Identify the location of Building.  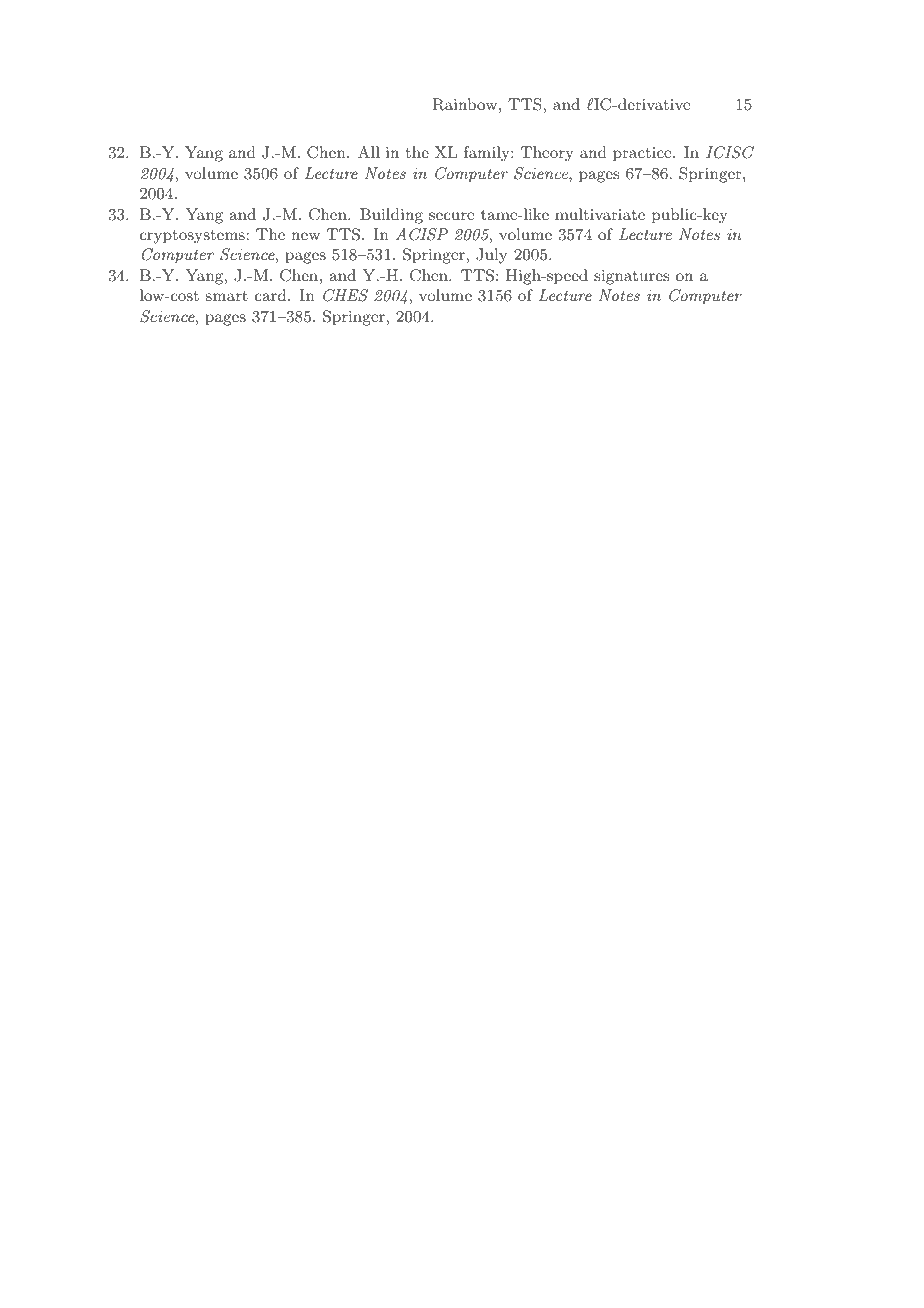
(391, 216).
